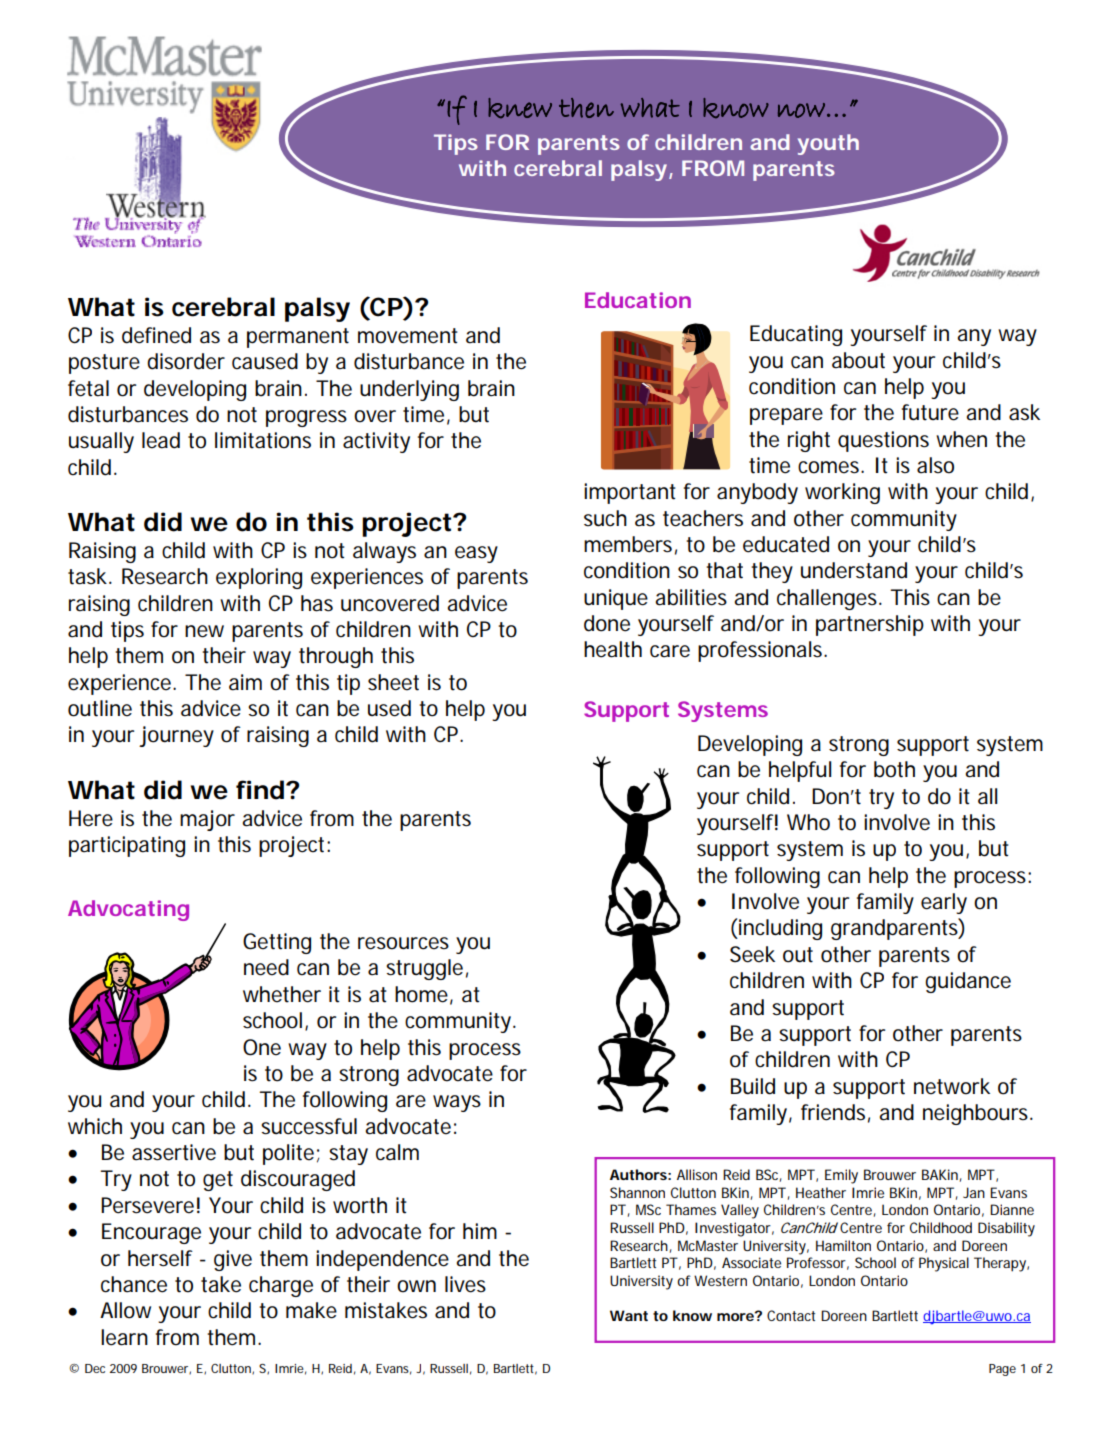  Describe the element at coordinates (156, 335) in the screenshot. I see `defined` at that location.
